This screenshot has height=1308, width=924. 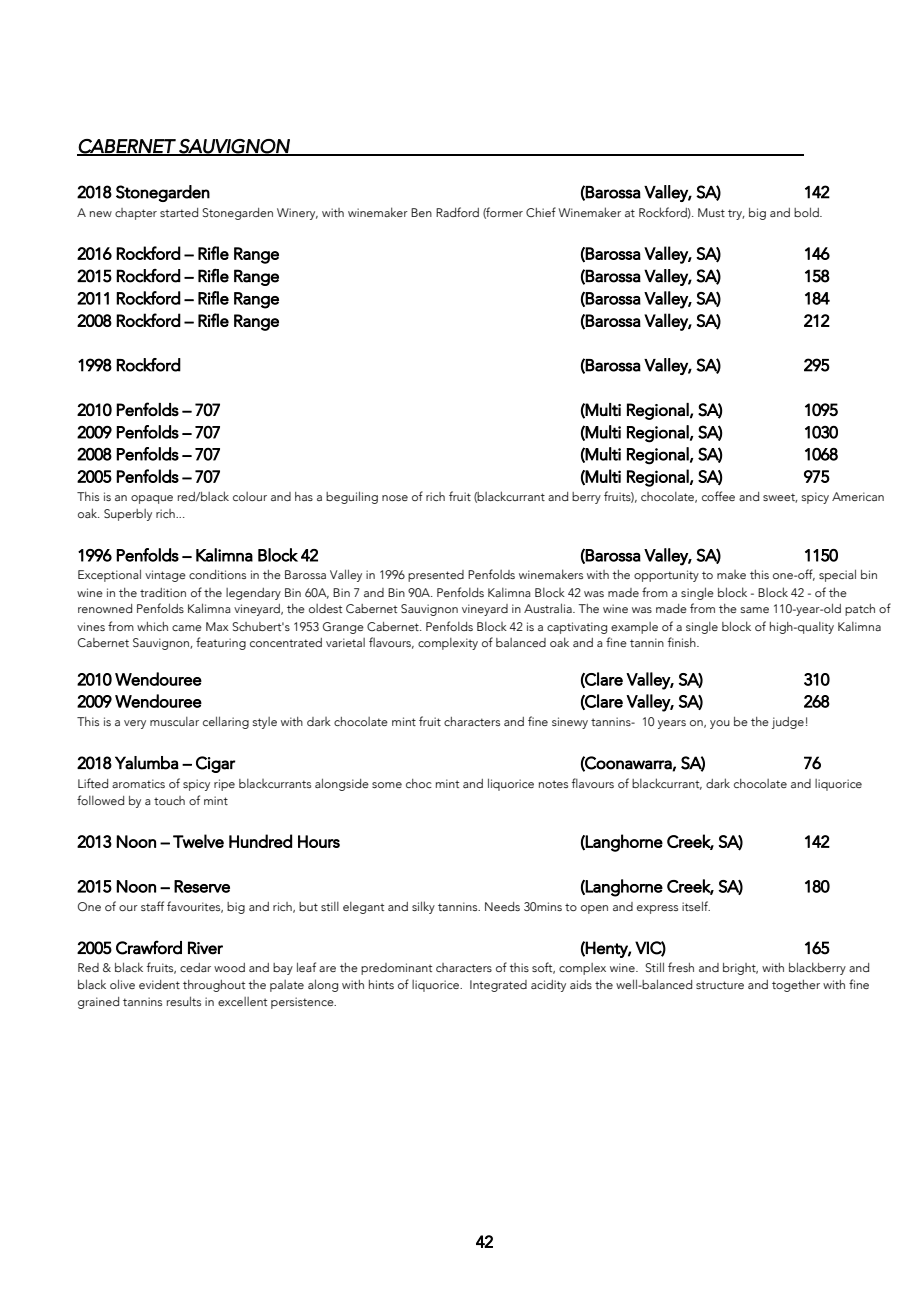 What do you see at coordinates (395, 498) in the screenshot?
I see `nose` at bounding box center [395, 498].
